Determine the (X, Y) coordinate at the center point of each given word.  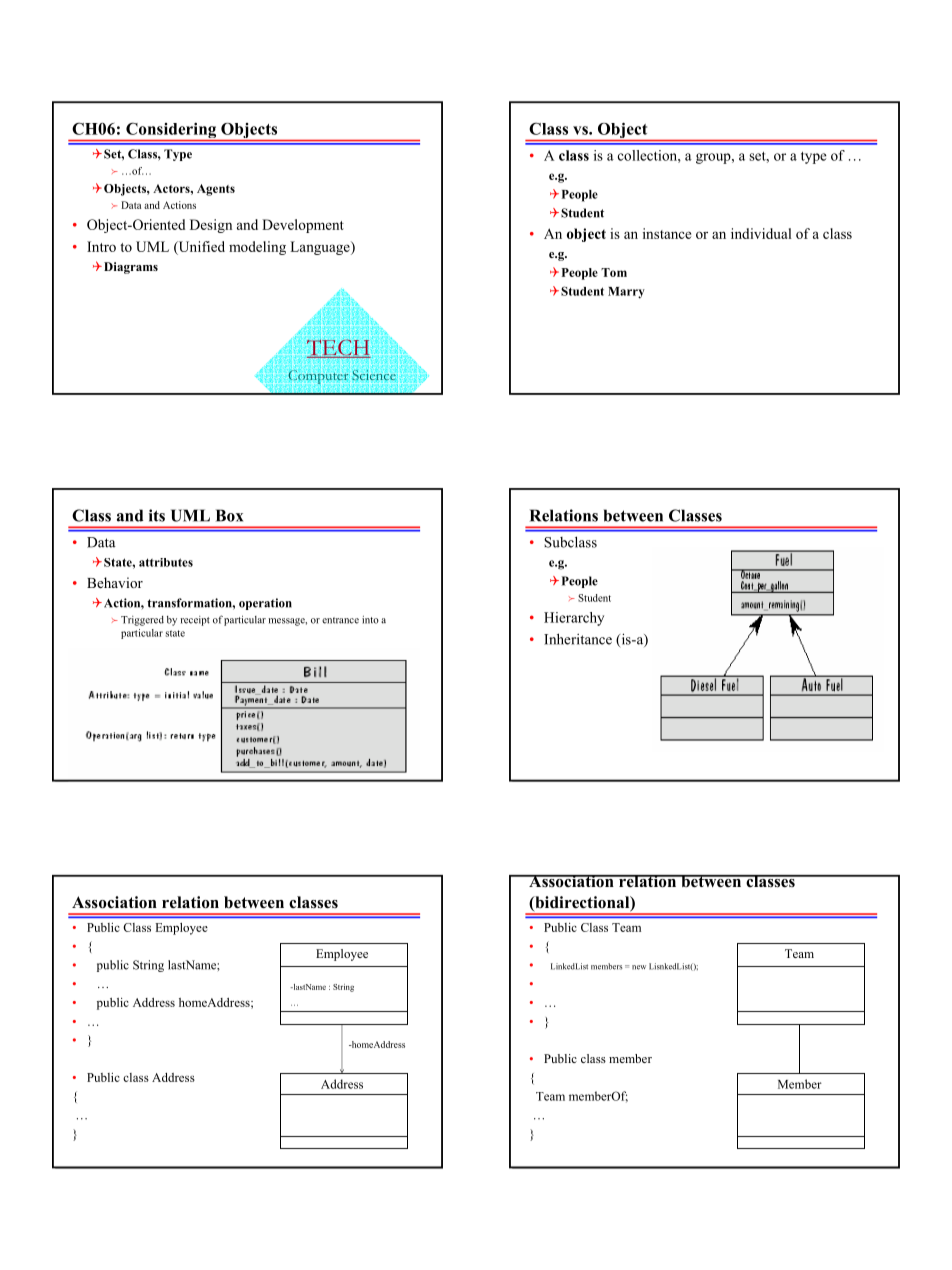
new (639, 967)
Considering (171, 131)
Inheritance (578, 639)
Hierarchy (574, 619)
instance (667, 233)
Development (303, 226)
